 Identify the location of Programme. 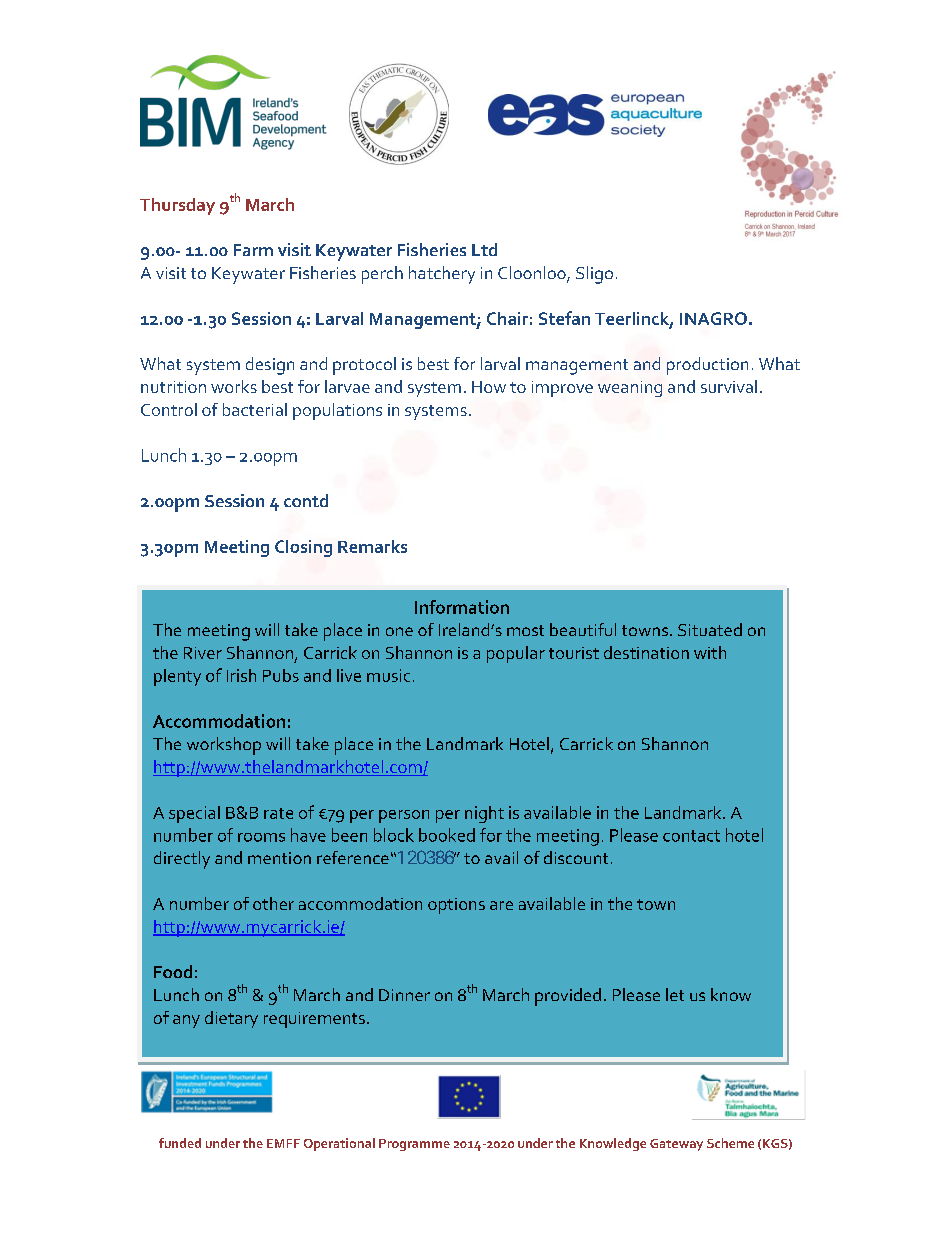
(414, 1145).
